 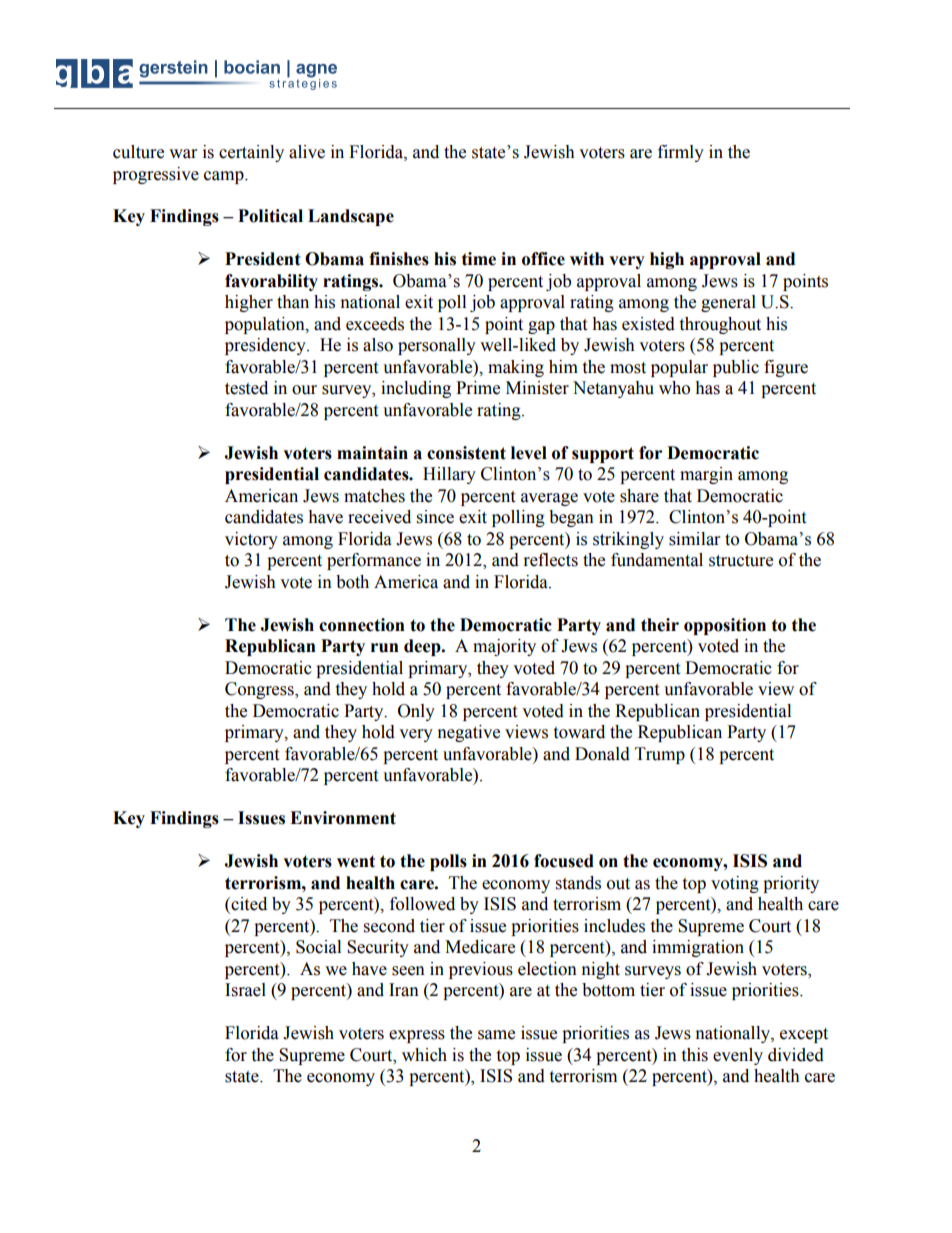 I want to click on tested, so click(x=246, y=388).
